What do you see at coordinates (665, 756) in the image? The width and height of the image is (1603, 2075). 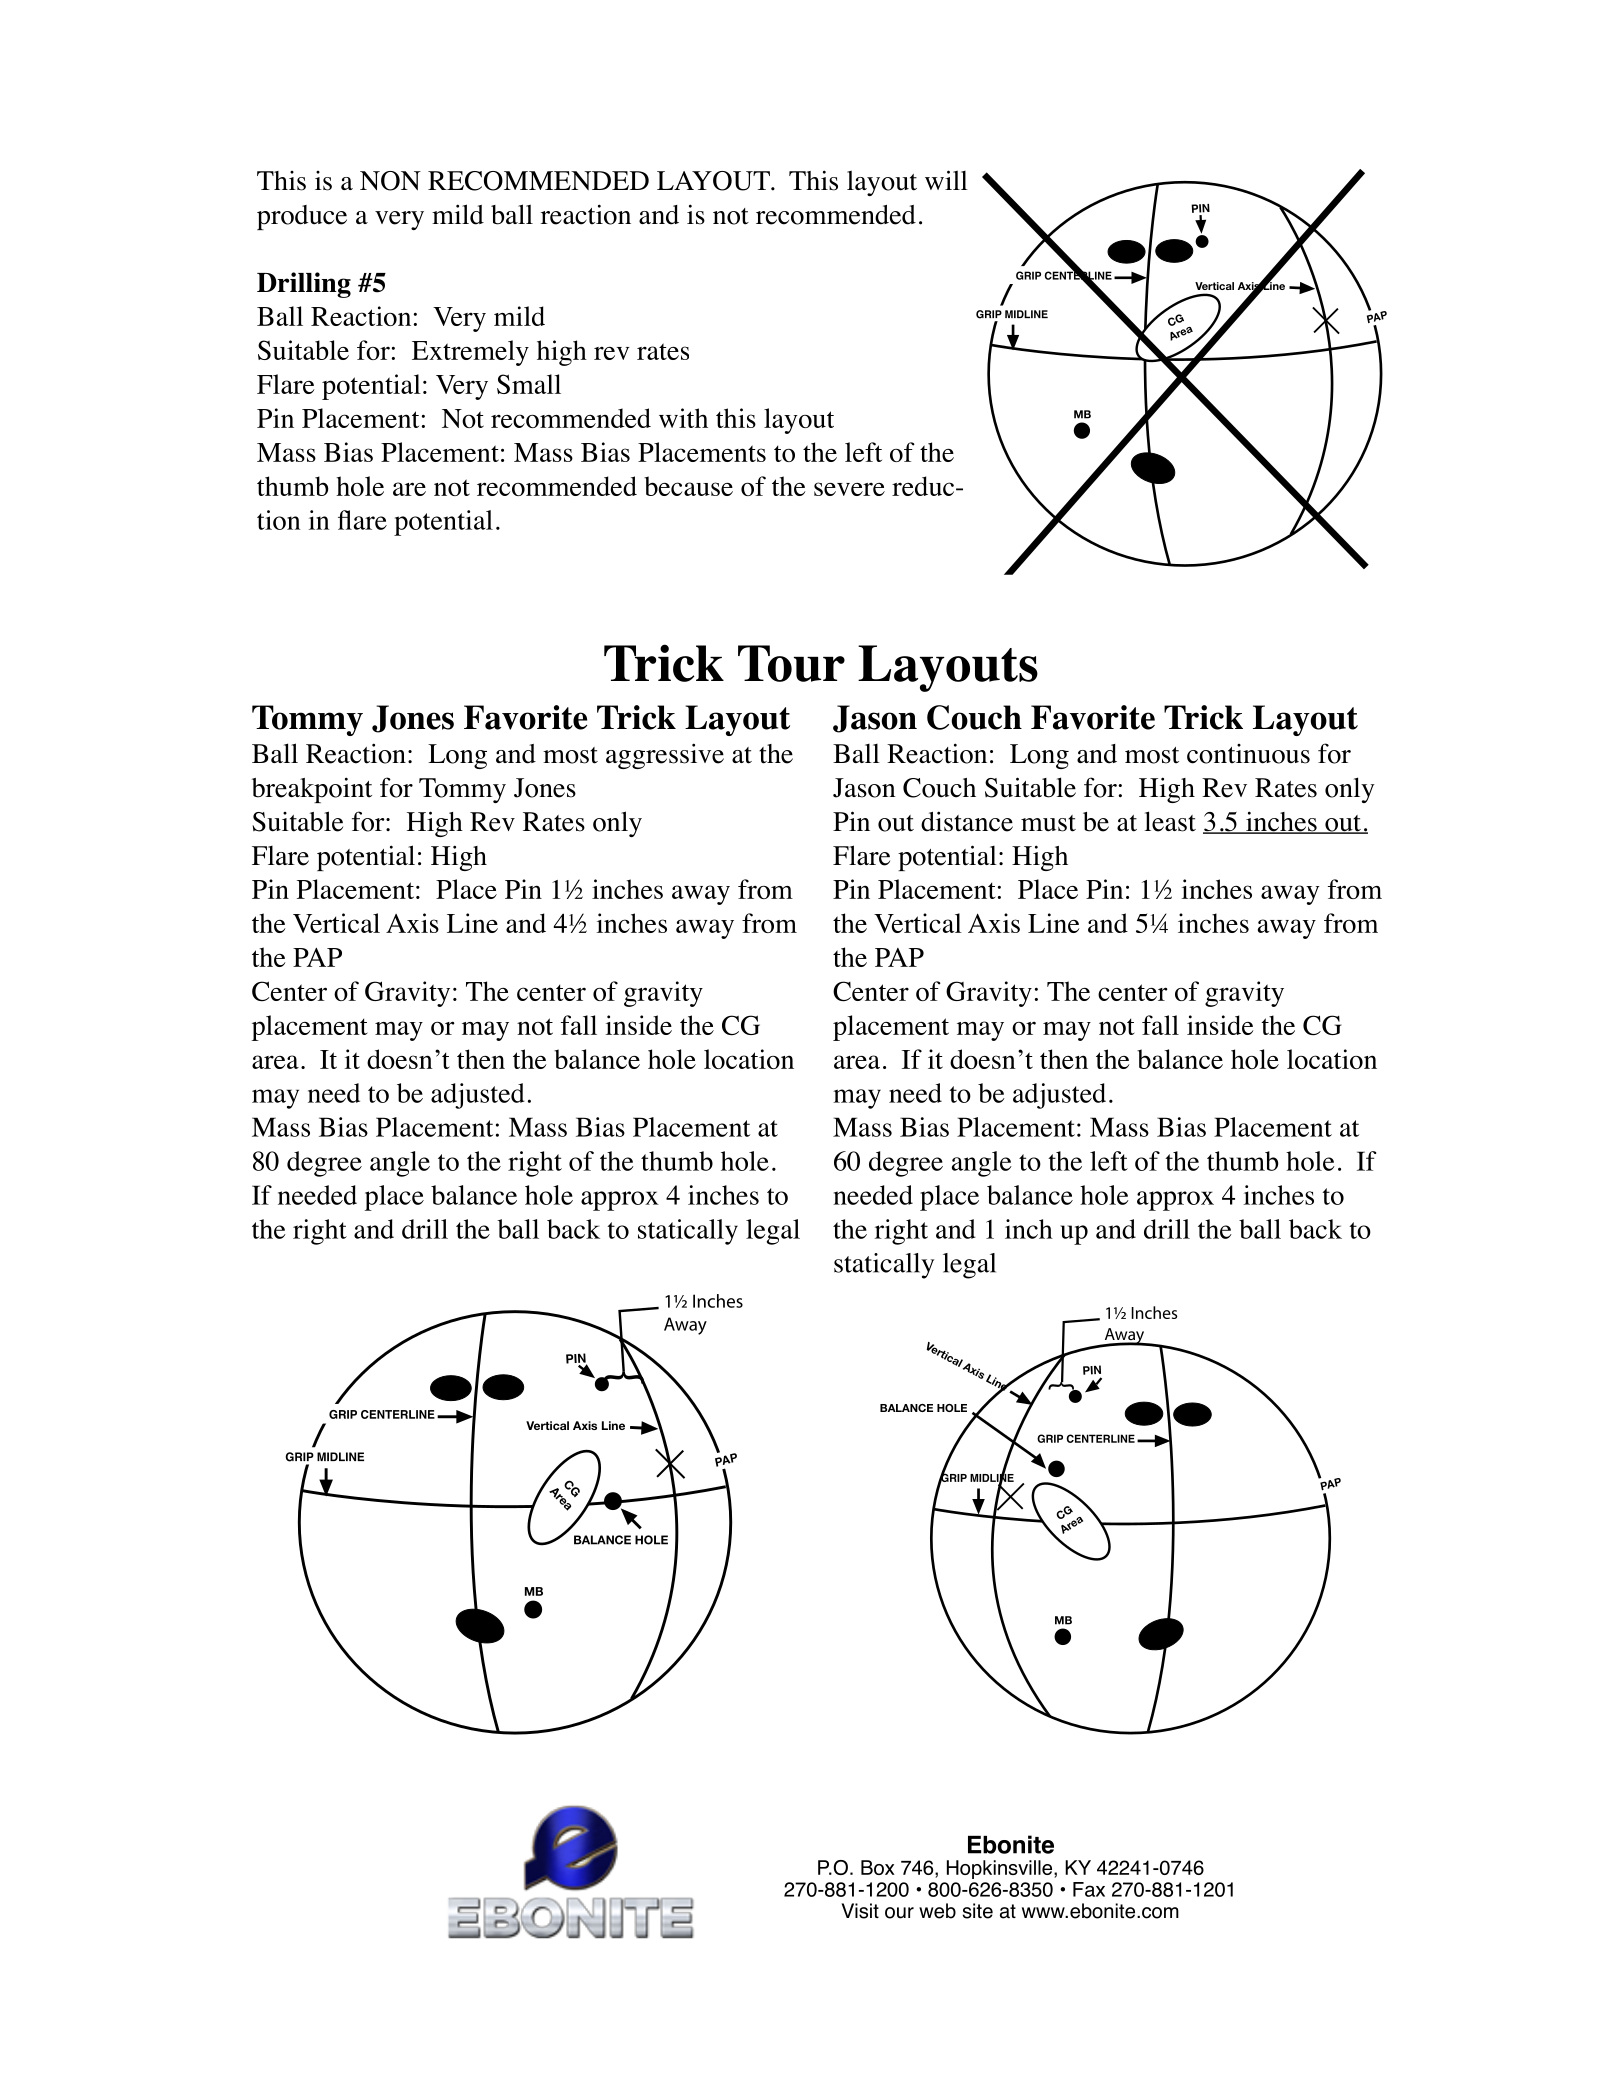 I see `aggressive` at bounding box center [665, 756].
